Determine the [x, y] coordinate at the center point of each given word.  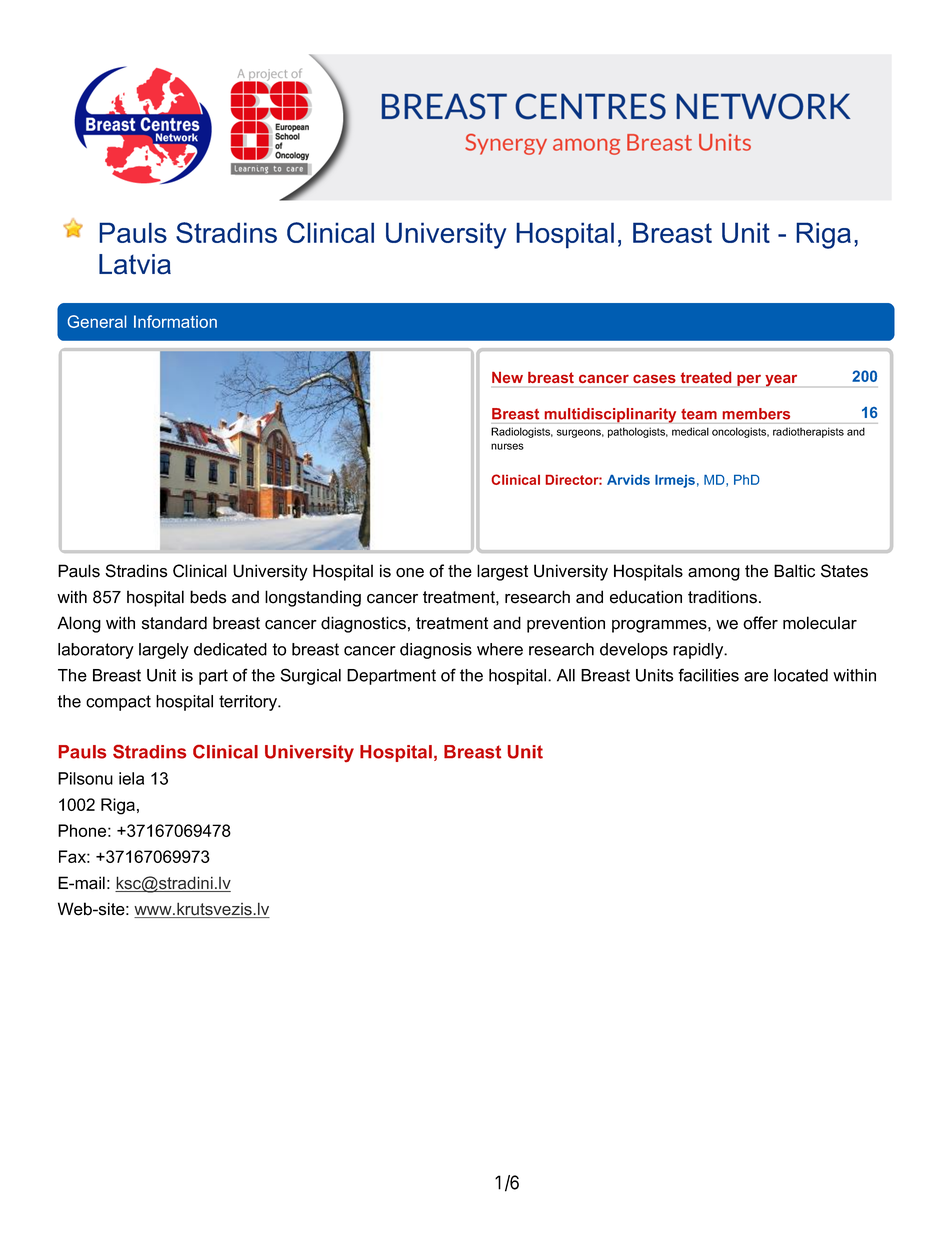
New [507, 377]
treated [706, 377]
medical [690, 431]
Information [175, 321]
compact [118, 703]
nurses [507, 446]
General [97, 321]
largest [502, 572]
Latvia [135, 264]
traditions [722, 597]
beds [208, 597]
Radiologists [522, 432]
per [749, 381]
